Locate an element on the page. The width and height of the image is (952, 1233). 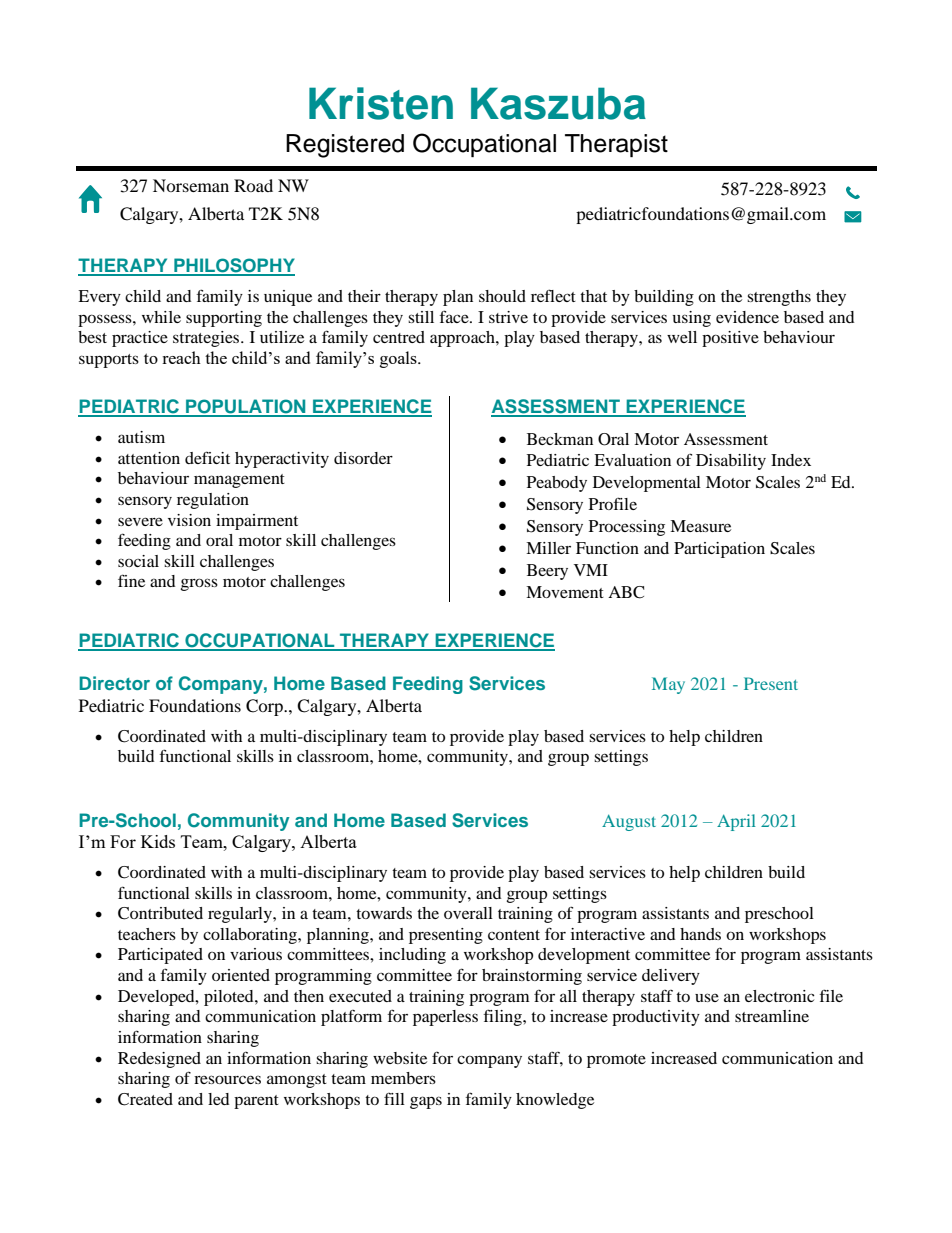
productivity is located at coordinates (656, 1018).
